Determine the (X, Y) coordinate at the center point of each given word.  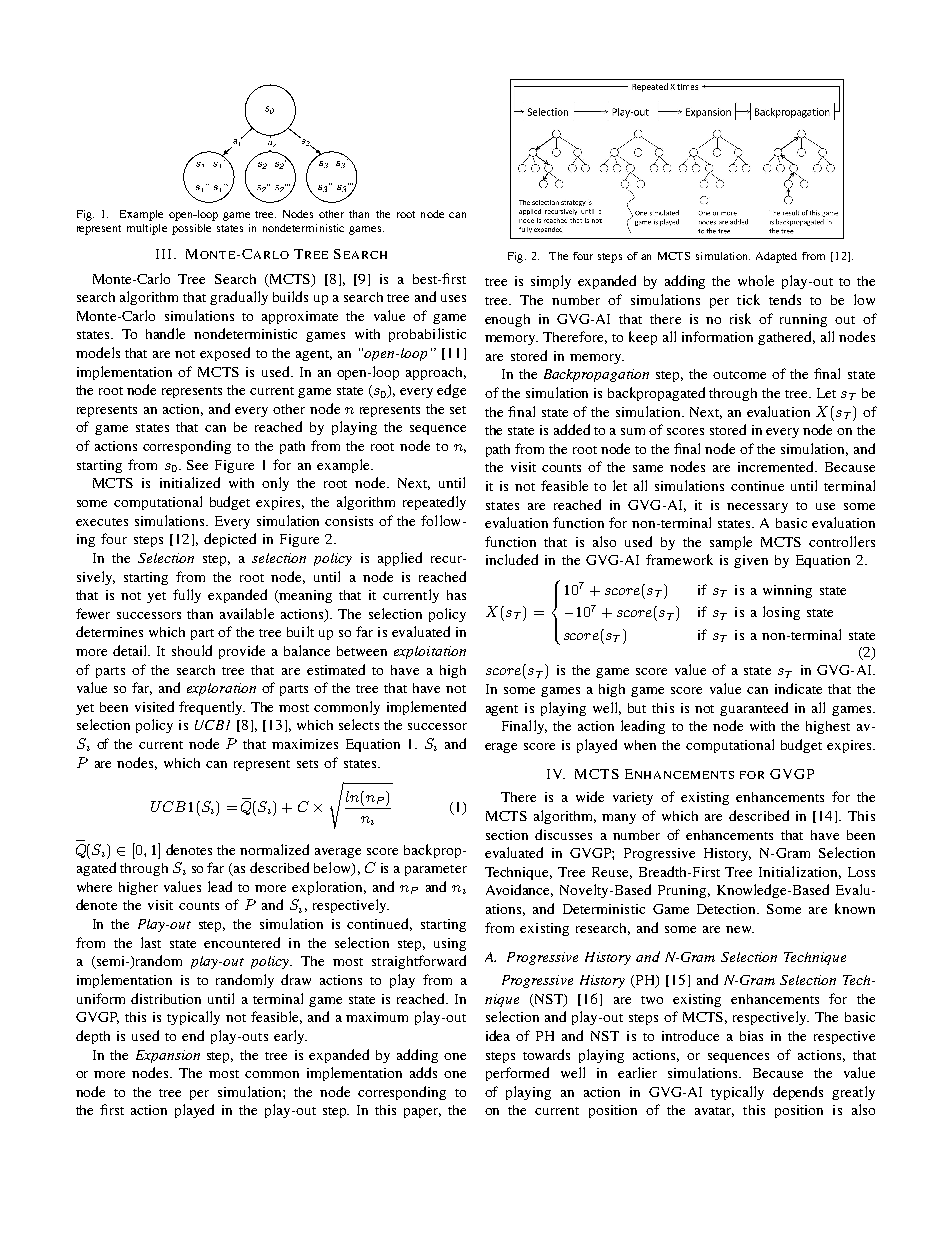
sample (731, 543)
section (507, 835)
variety (633, 798)
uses (453, 298)
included (512, 559)
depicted (230, 540)
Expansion (168, 1056)
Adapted (776, 257)
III (163, 254)
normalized (274, 849)
